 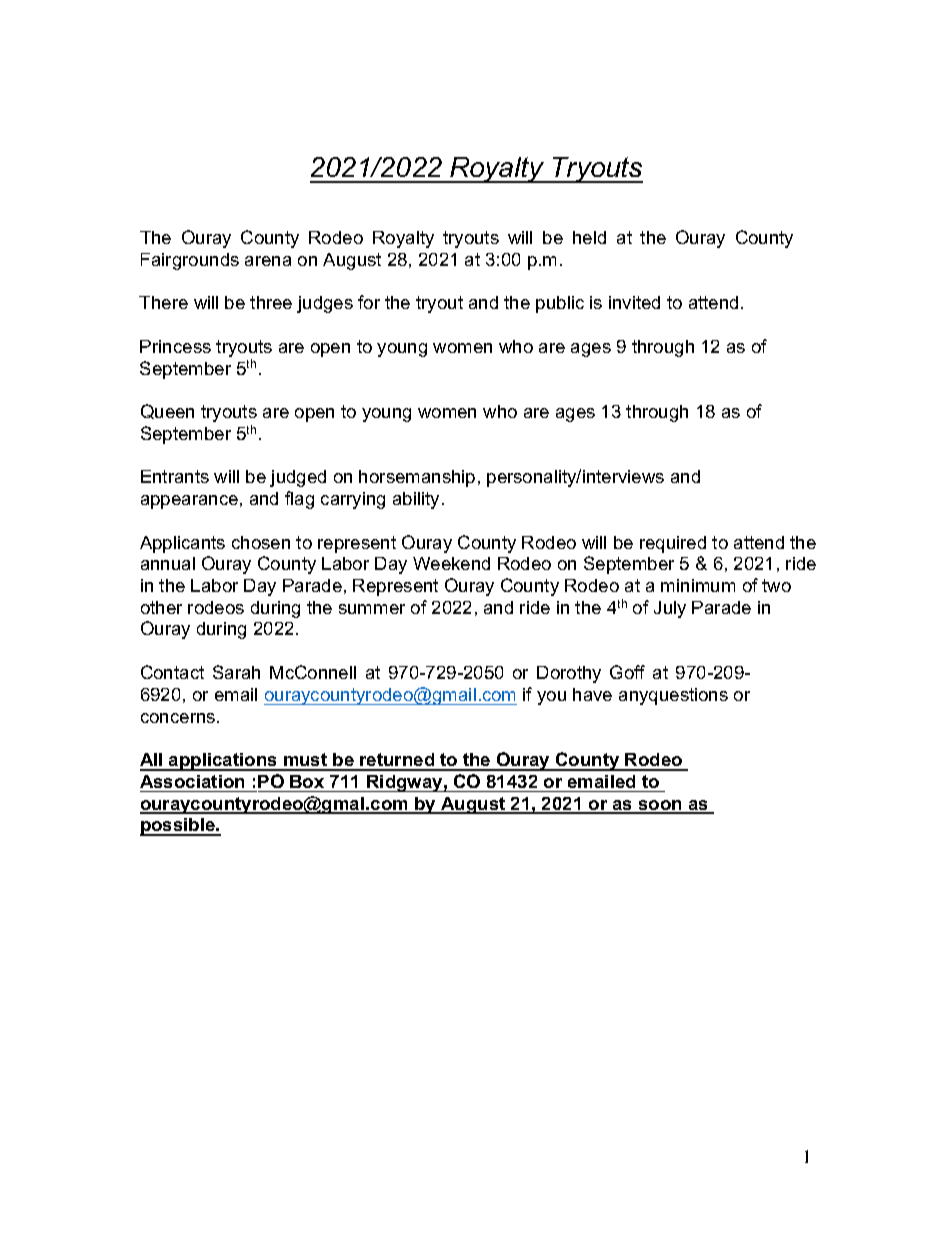 I want to click on minimum, so click(x=698, y=585).
